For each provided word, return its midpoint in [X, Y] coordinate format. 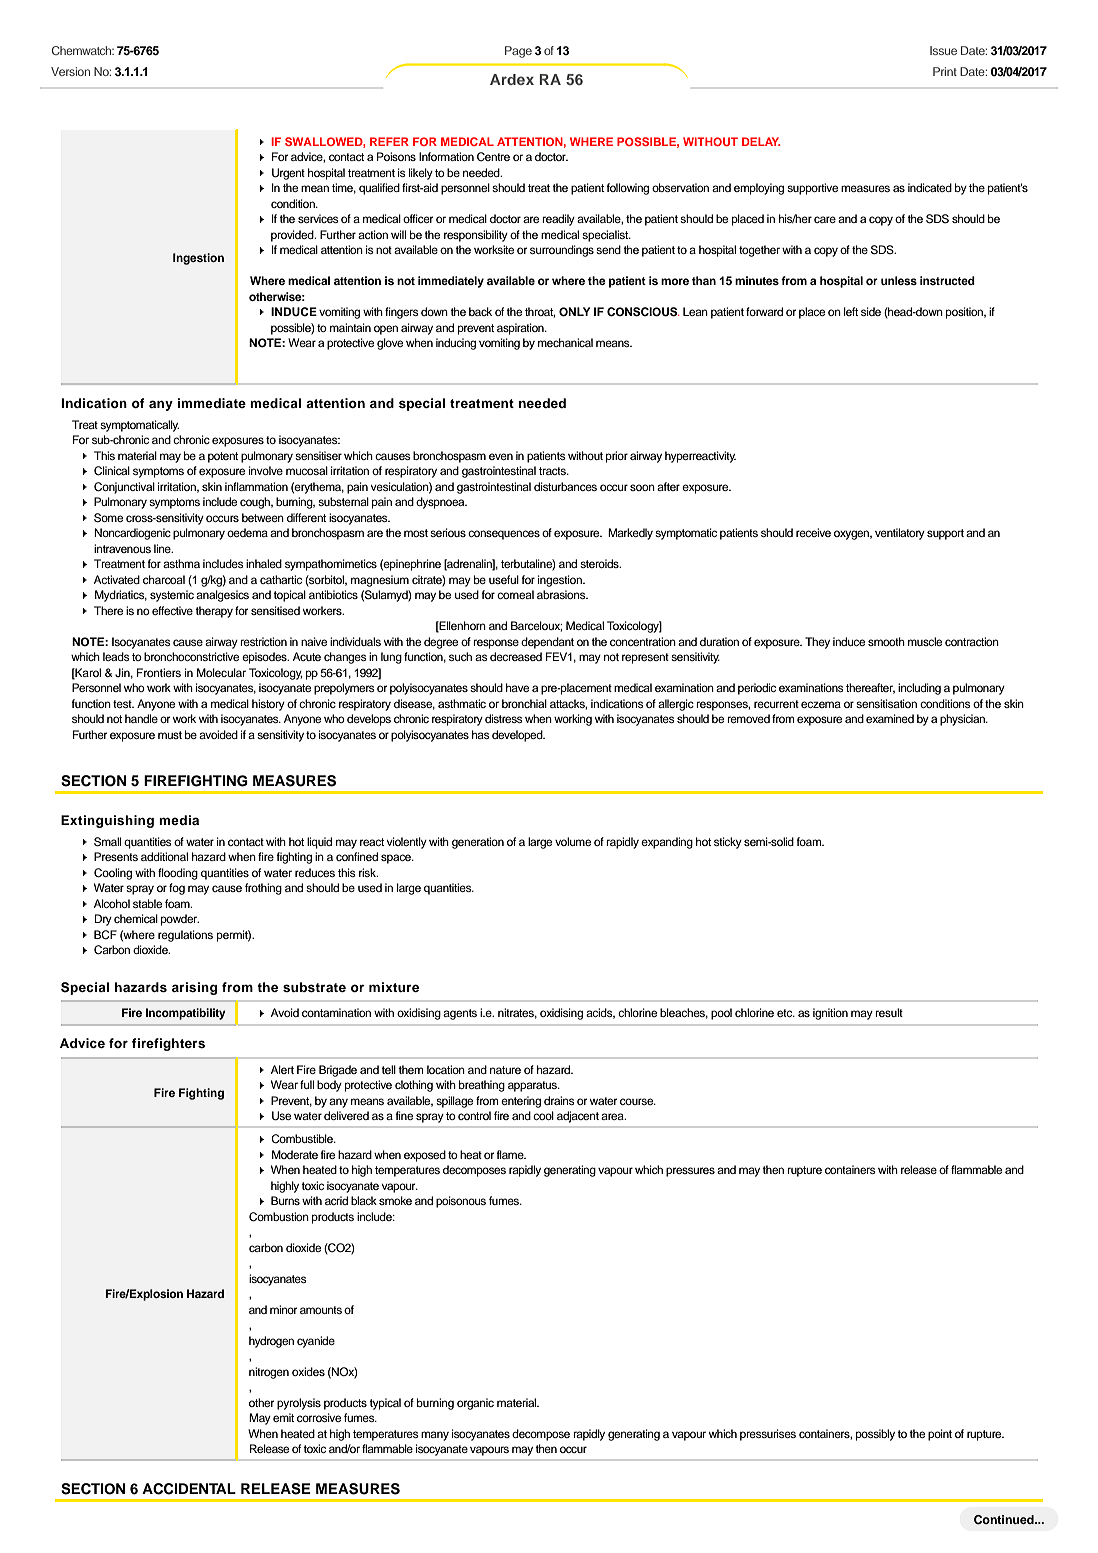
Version [70, 71]
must [170, 735]
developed [518, 736]
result [889, 1012]
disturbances [565, 486]
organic [475, 1404]
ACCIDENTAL [189, 1489]
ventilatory [900, 534]
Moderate [295, 1154]
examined [890, 718]
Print [945, 71]
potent [223, 457]
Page [518, 52]
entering [521, 1102]
